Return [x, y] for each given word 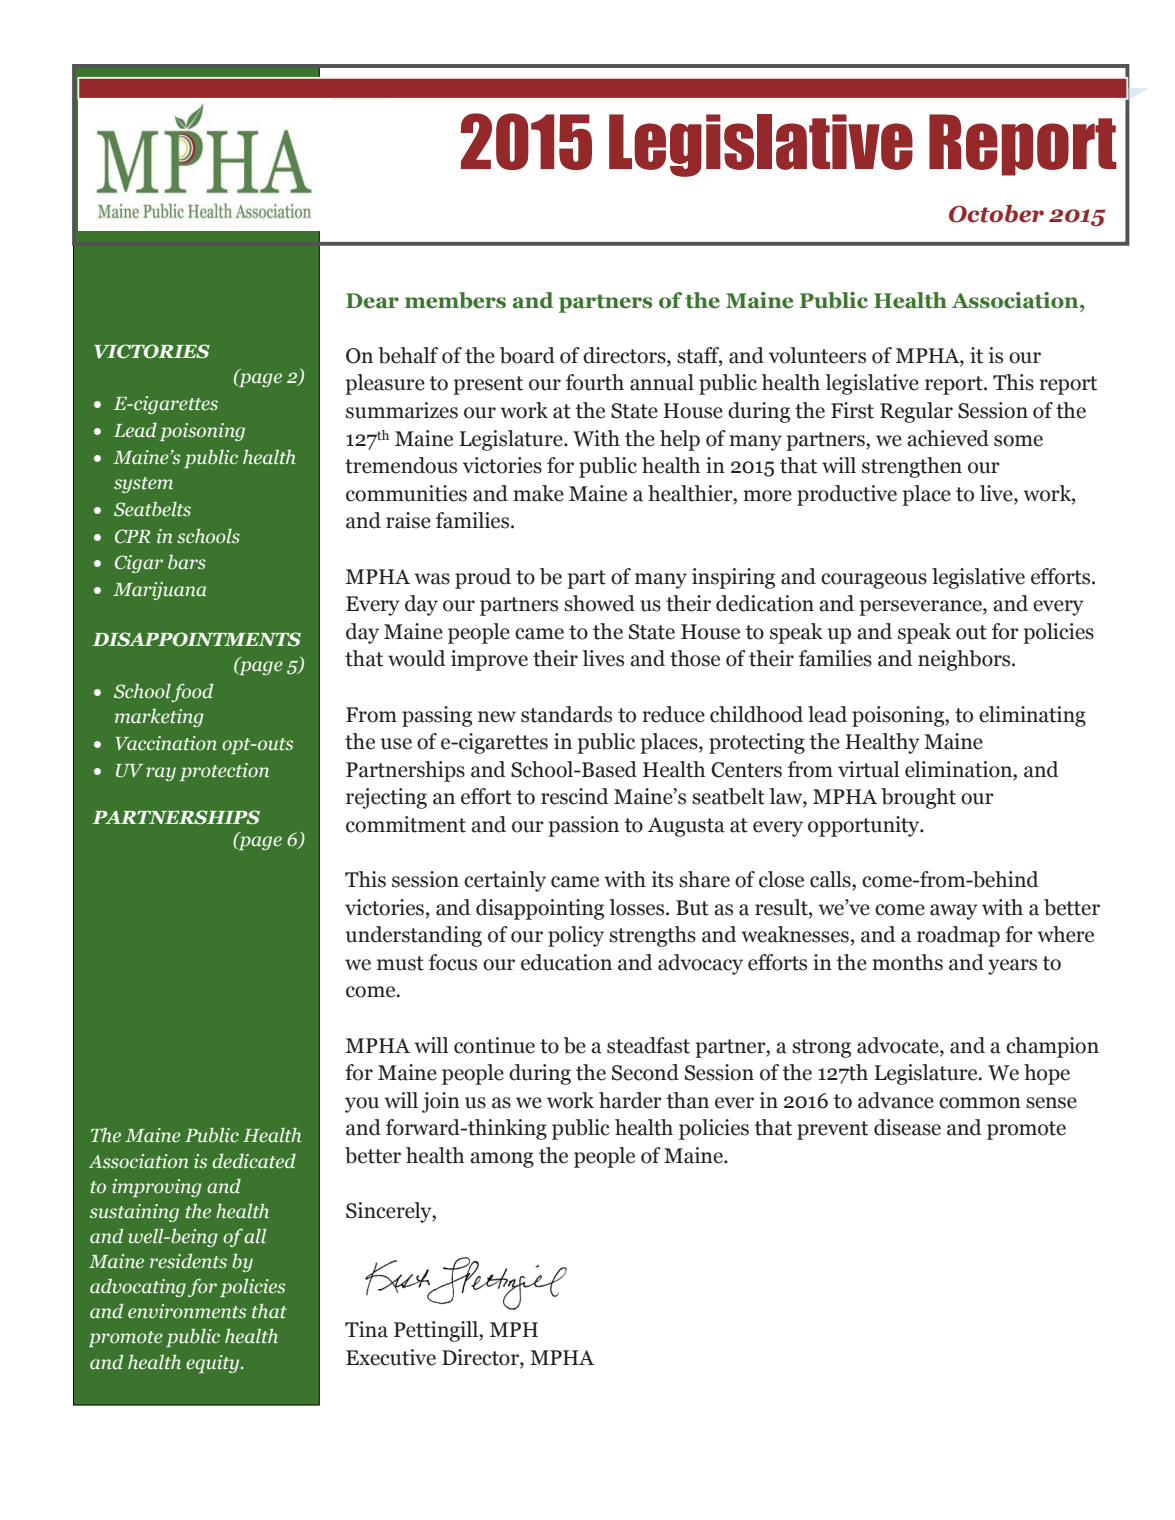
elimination [960, 769]
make [538, 493]
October [996, 214]
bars [187, 562]
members [455, 300]
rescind [575, 796]
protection [224, 772]
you [362, 1105]
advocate [899, 1045]
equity [214, 1364]
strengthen [912, 467]
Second [645, 1072]
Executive [391, 1357]
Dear [372, 301]
